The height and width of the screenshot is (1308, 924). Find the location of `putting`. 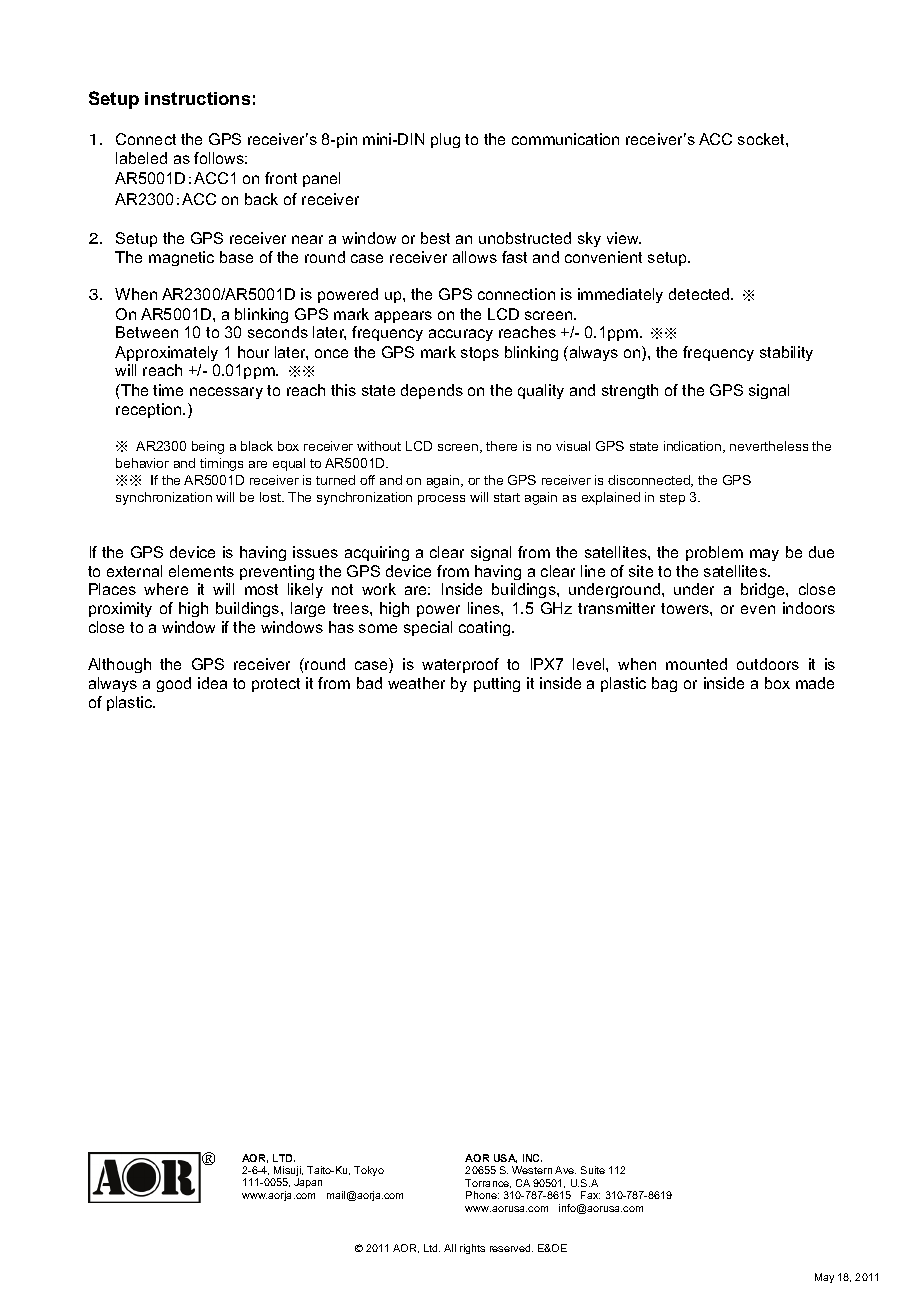

putting is located at coordinates (497, 684).
